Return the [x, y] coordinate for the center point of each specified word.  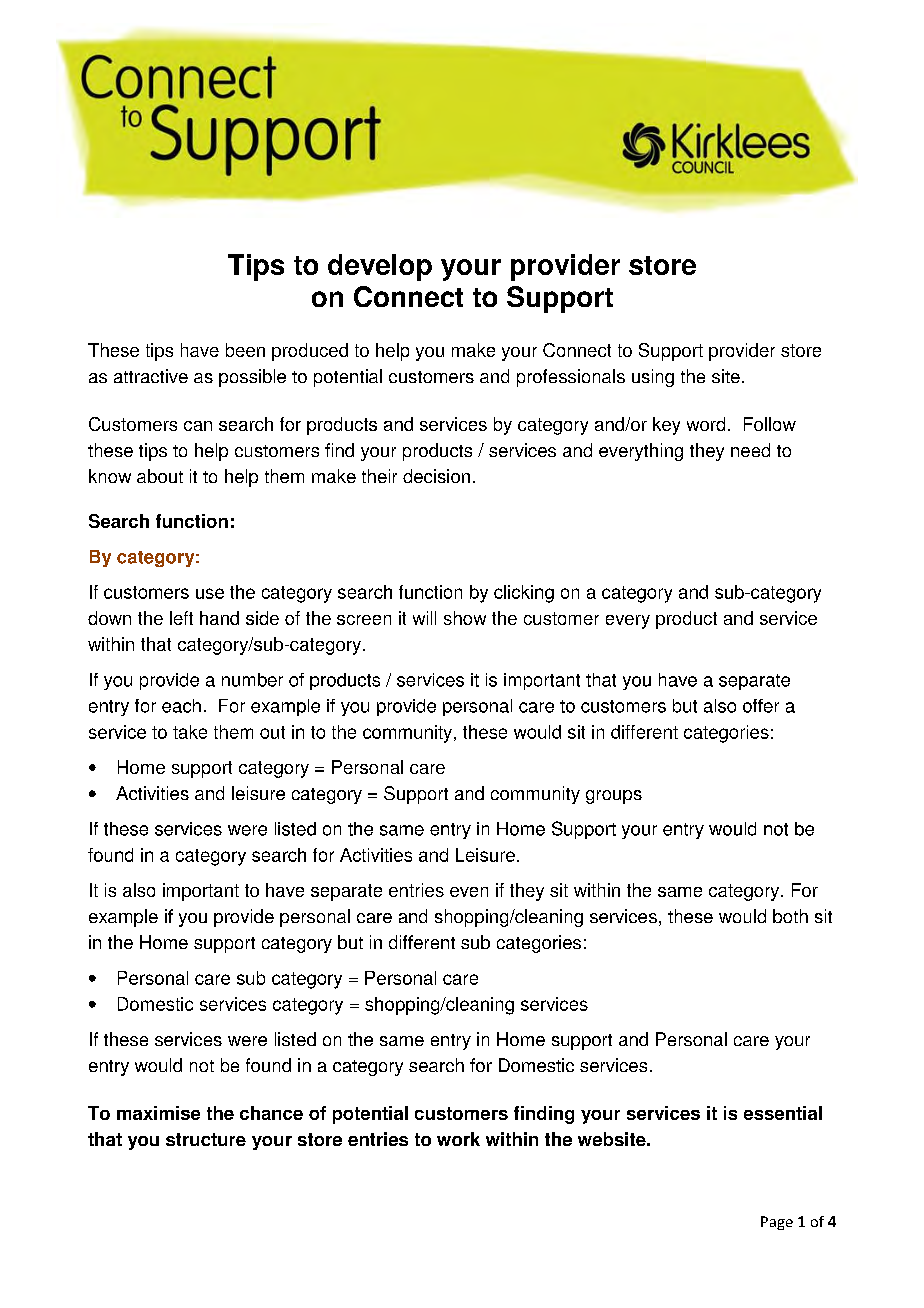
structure [206, 1139]
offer [761, 706]
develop [380, 267]
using [653, 378]
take [190, 732]
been [245, 350]
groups [614, 797]
